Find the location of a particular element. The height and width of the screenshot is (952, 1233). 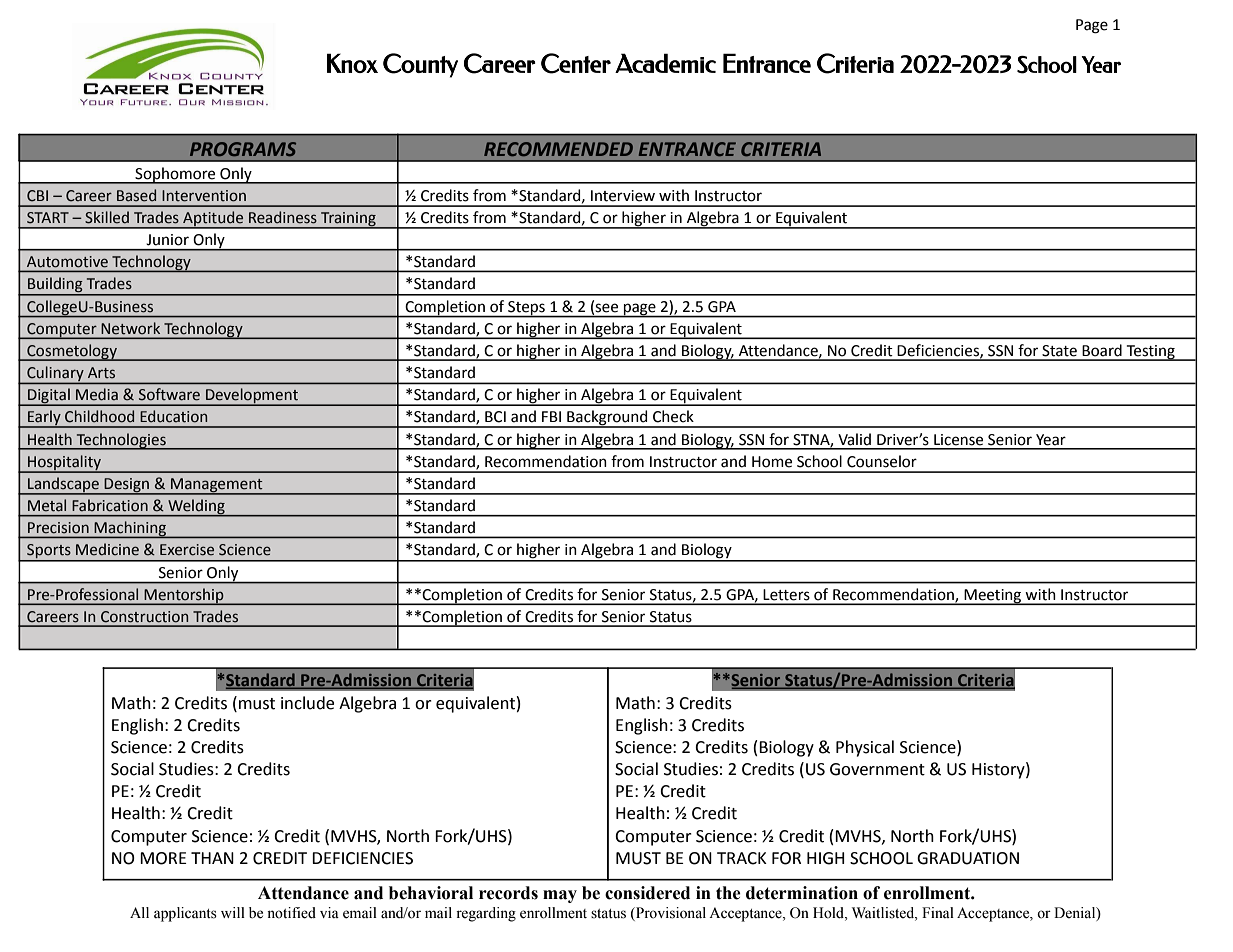

Network is located at coordinates (131, 328).
